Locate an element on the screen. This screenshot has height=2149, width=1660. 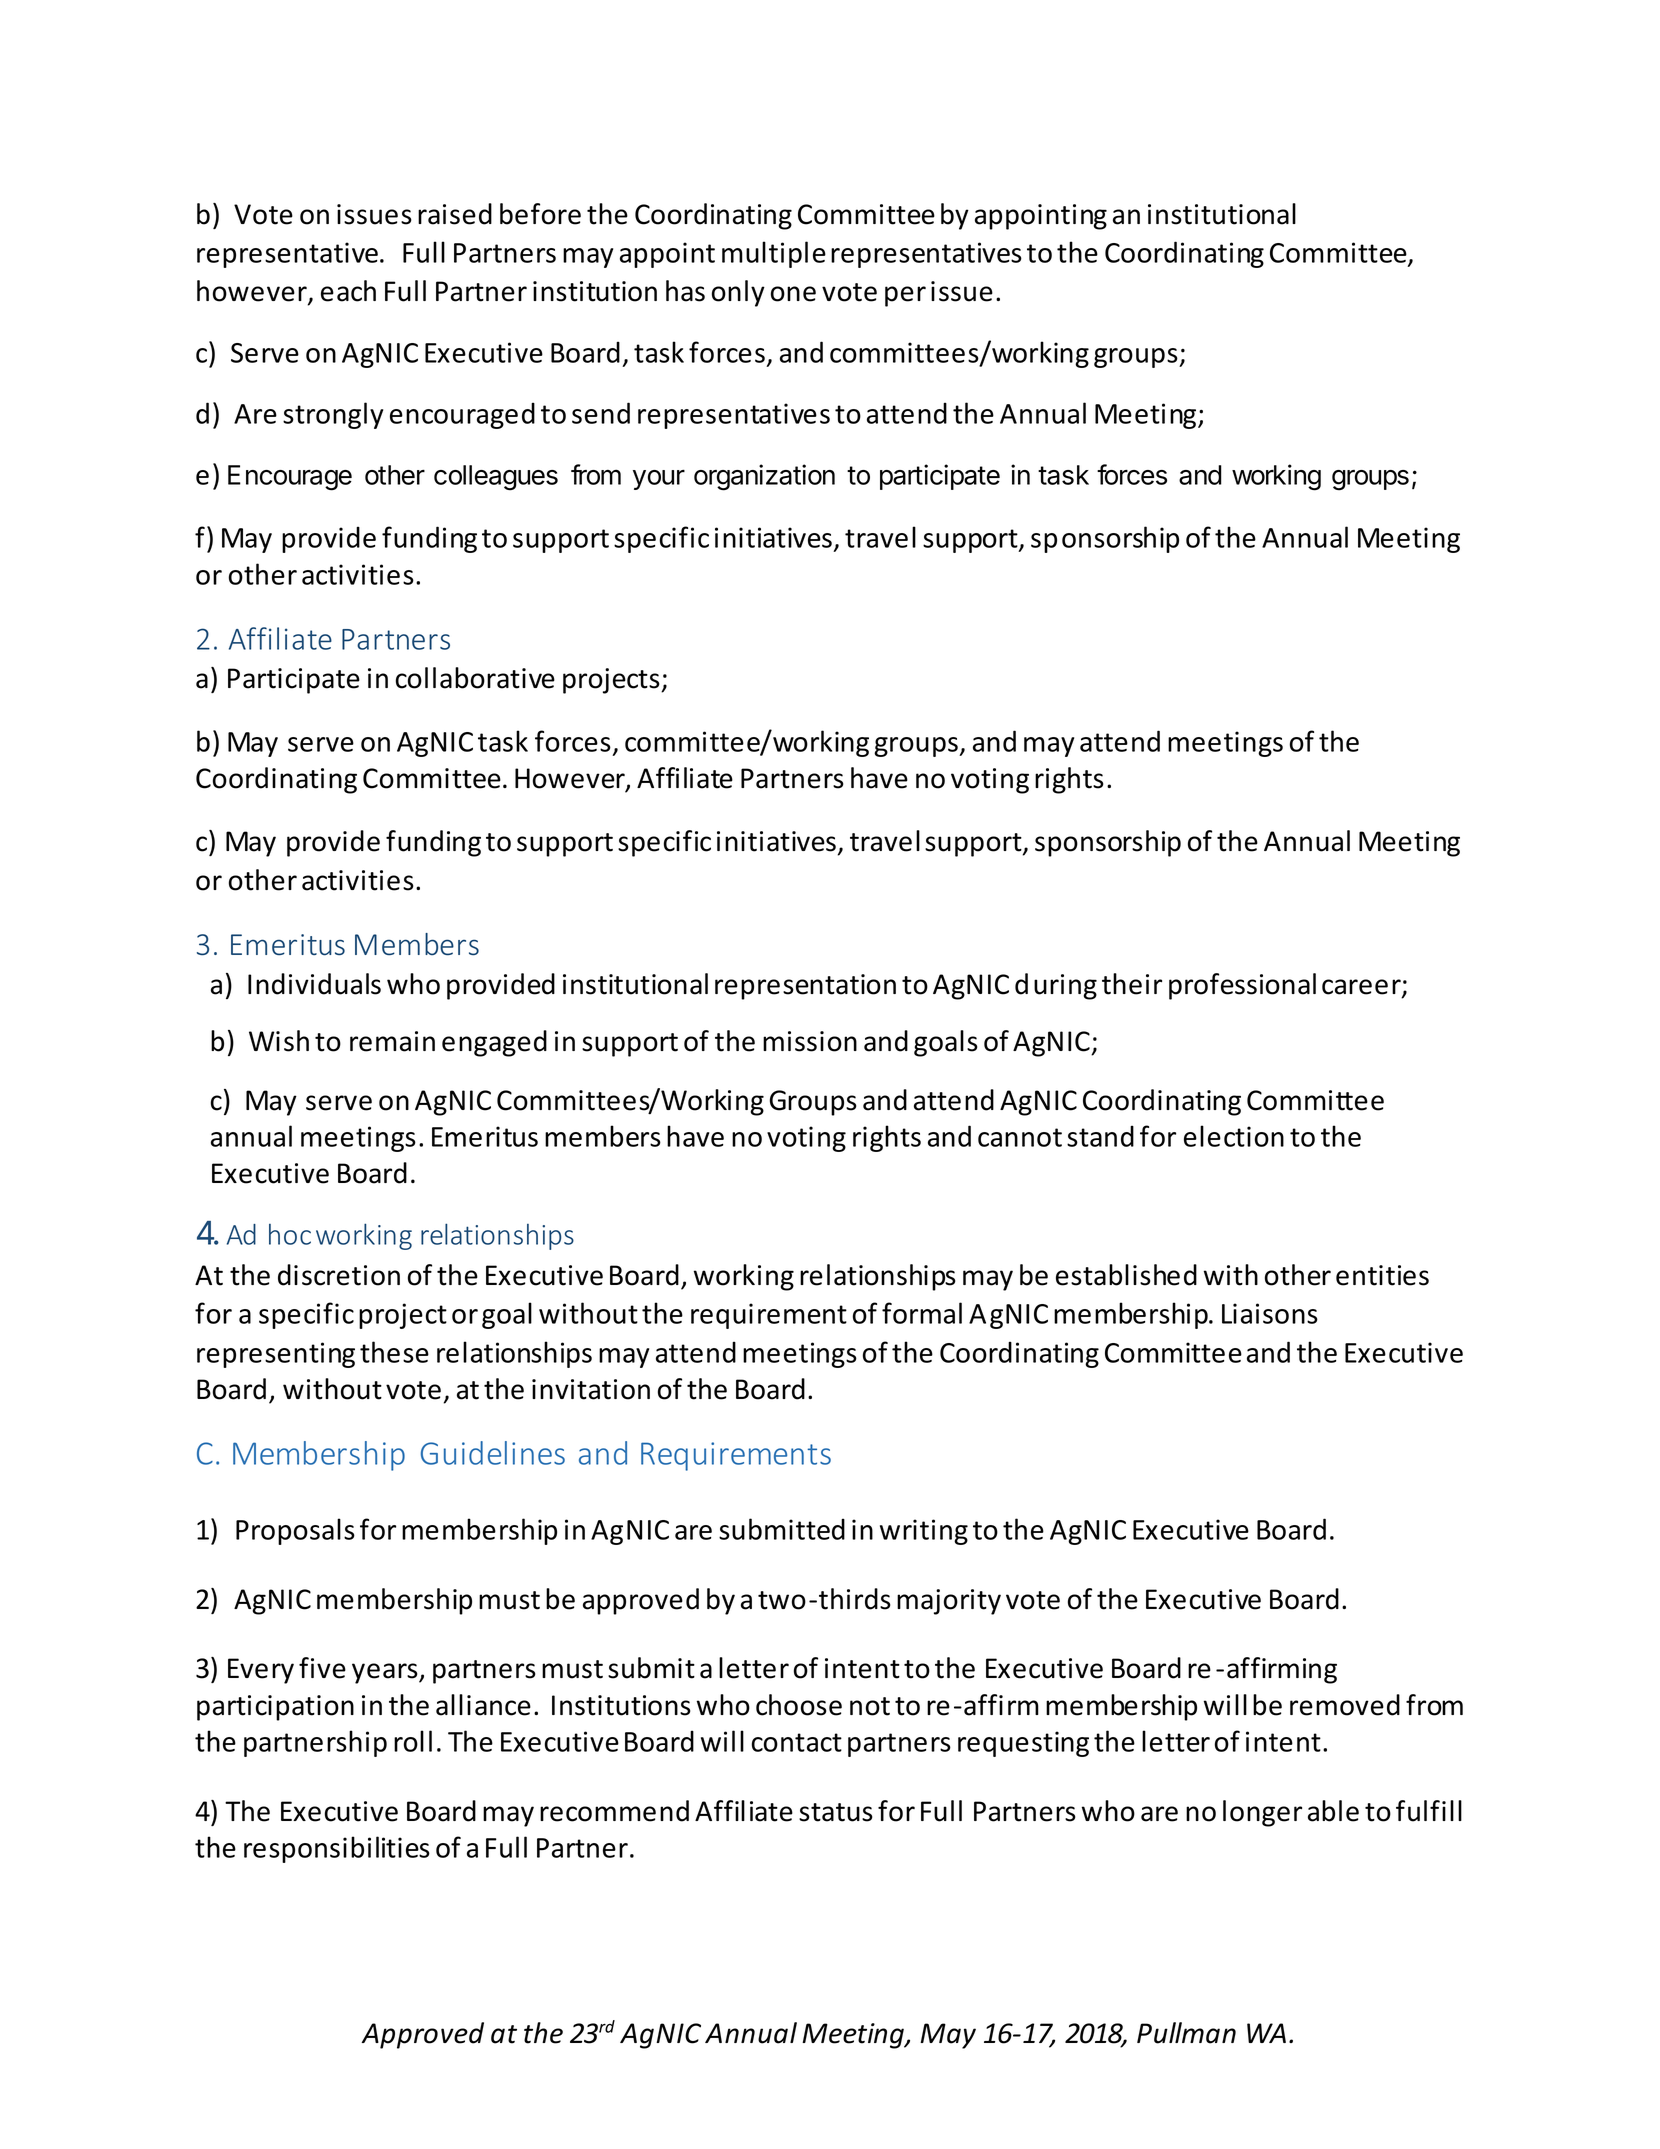
remain is located at coordinates (392, 1041).
